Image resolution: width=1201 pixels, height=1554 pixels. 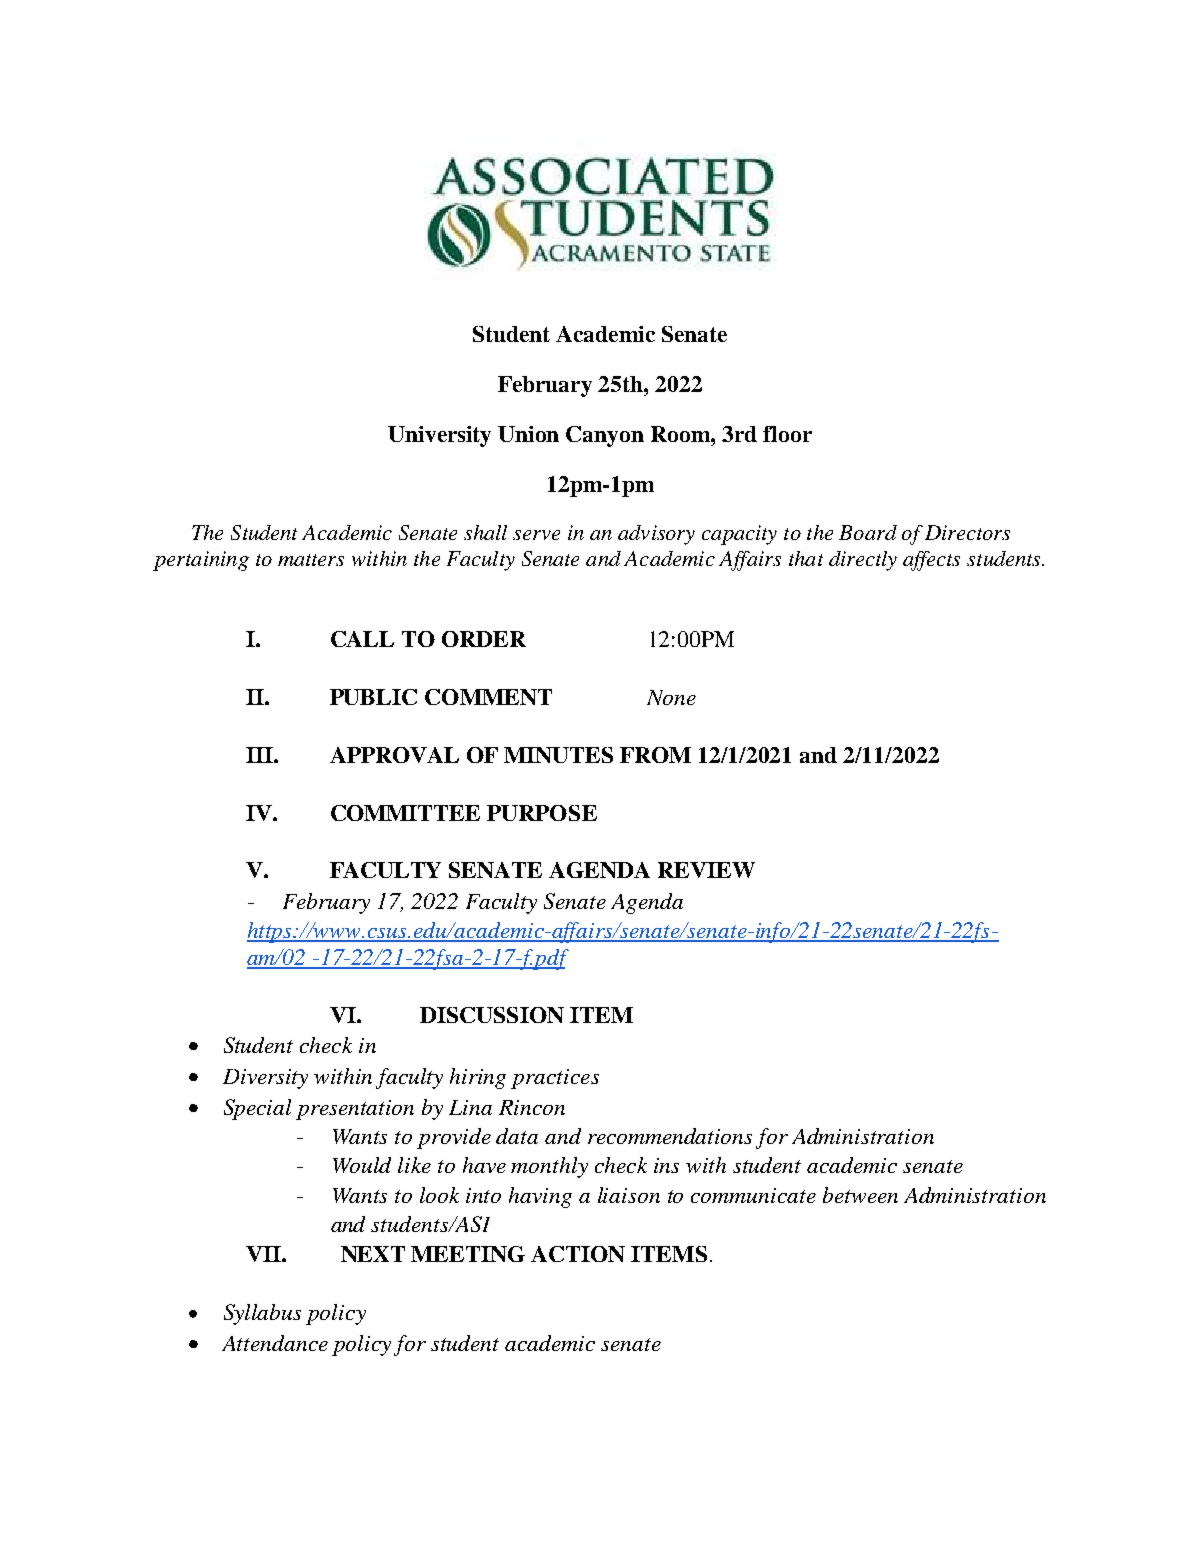 I want to click on Union, so click(x=528, y=434).
